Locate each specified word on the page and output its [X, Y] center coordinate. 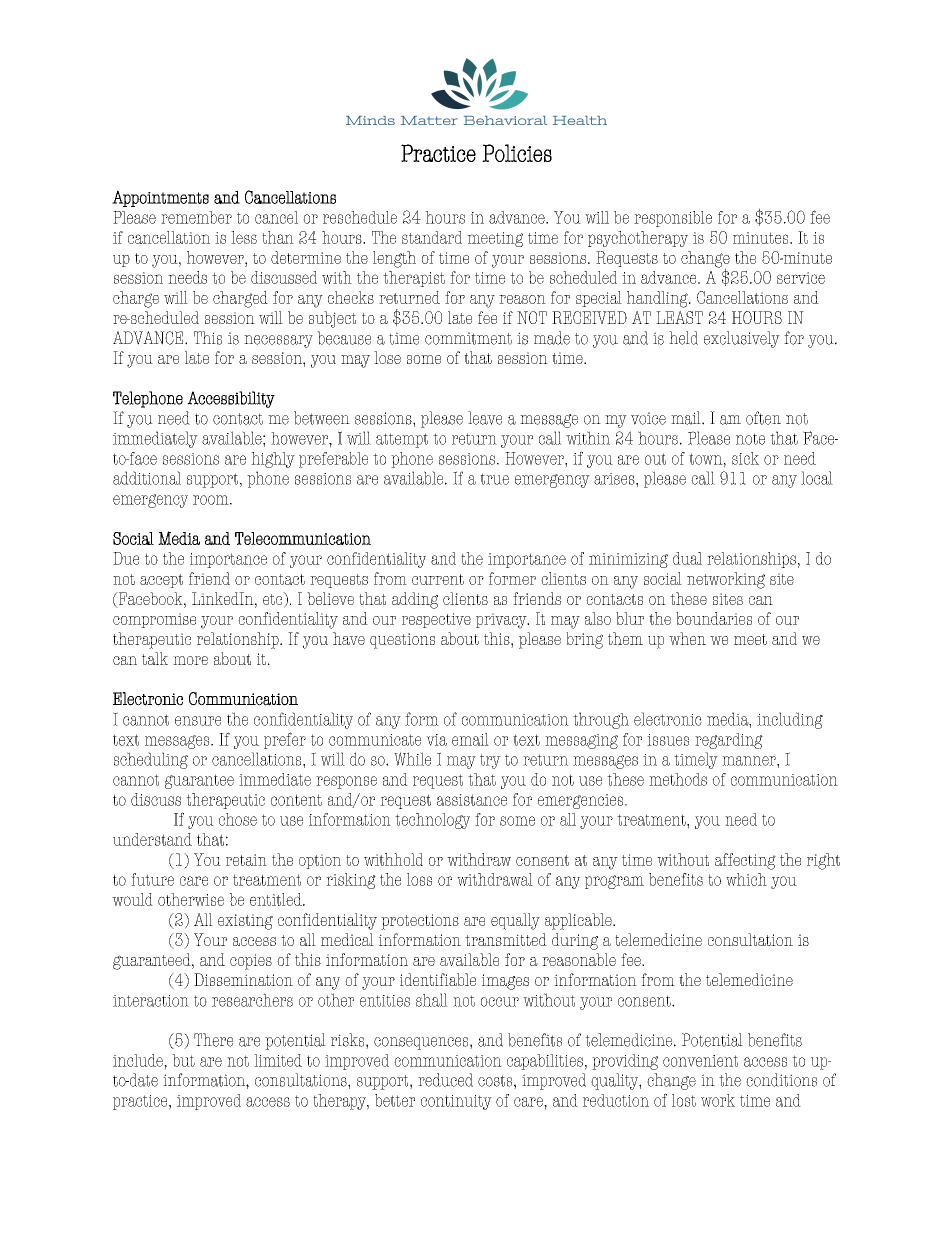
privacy [502, 621]
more [190, 660]
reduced [445, 1080]
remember [196, 217]
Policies [517, 153]
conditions [781, 1080]
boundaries [714, 618]
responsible [673, 219]
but [183, 1060]
